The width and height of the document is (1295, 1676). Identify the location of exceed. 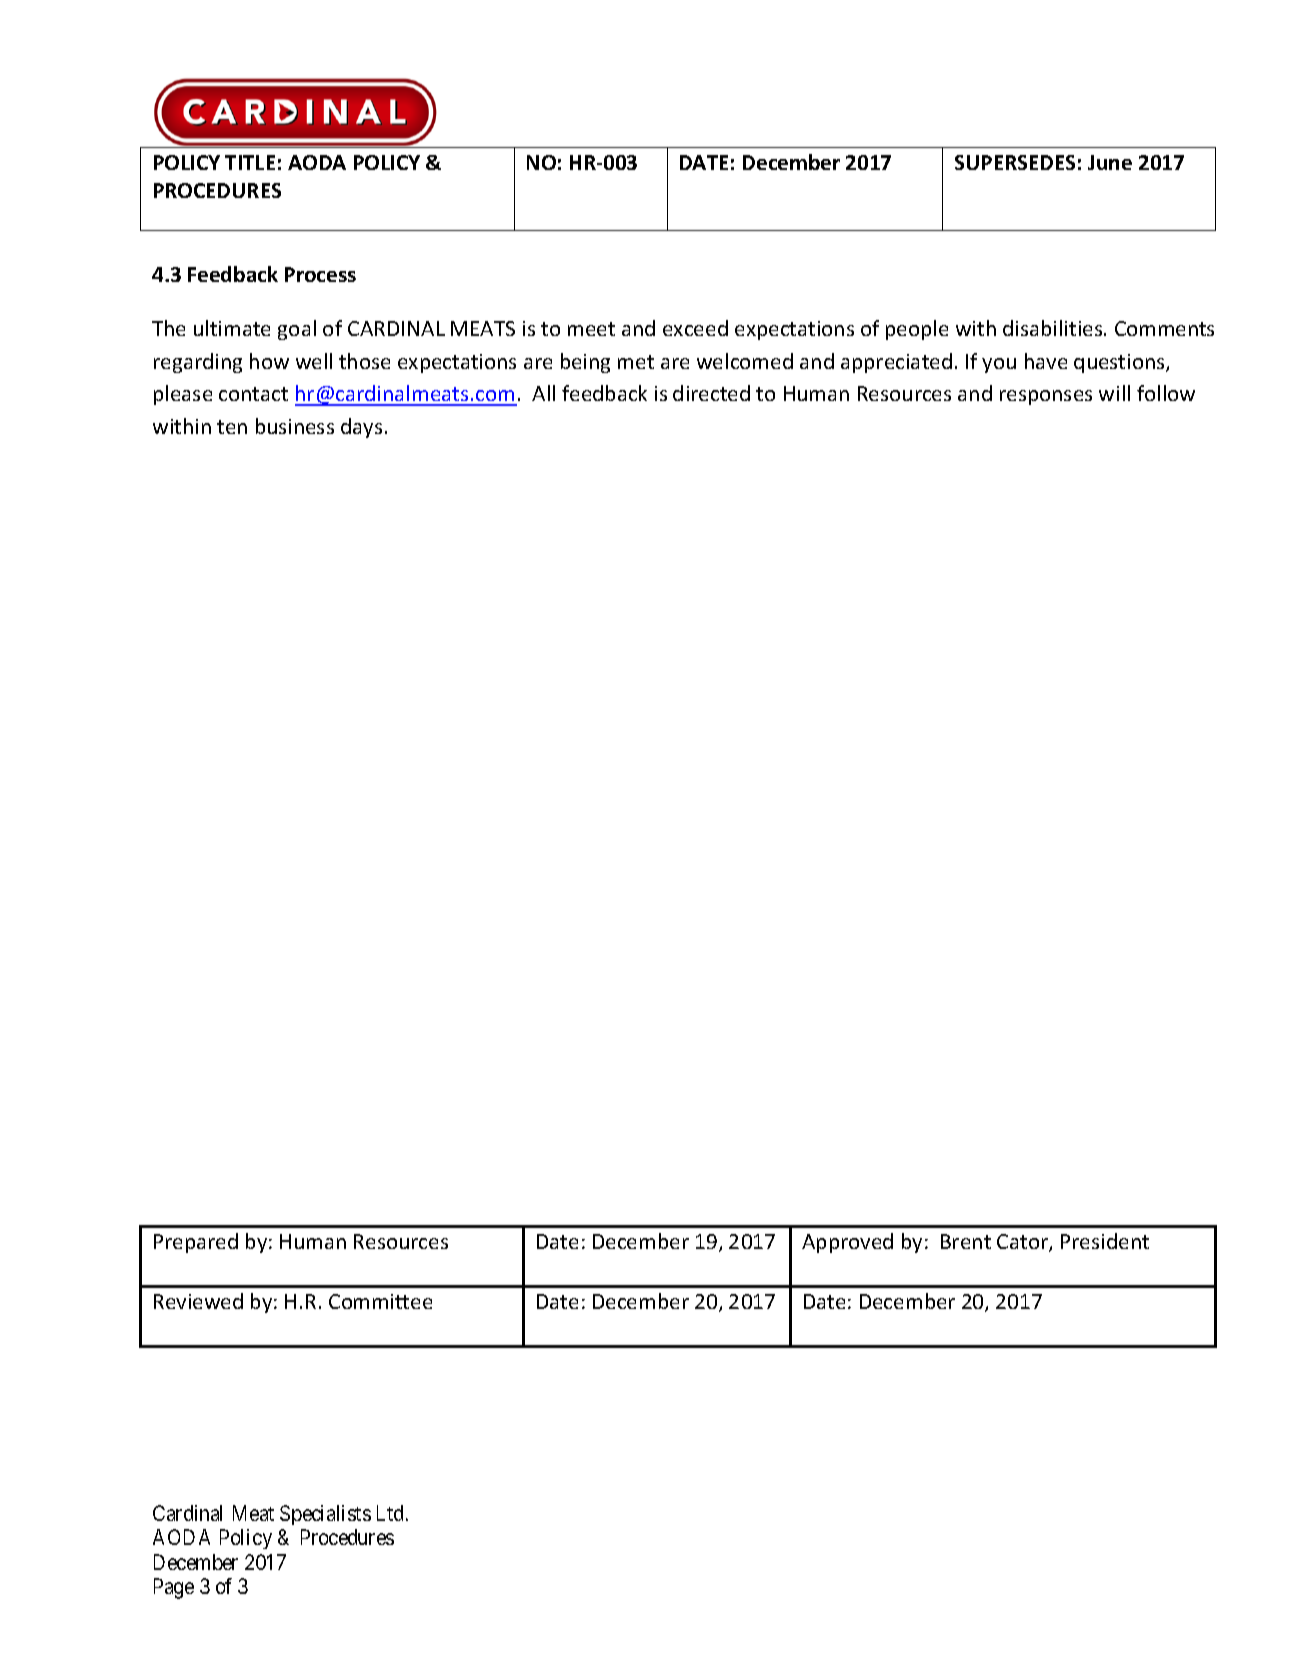
(695, 328).
